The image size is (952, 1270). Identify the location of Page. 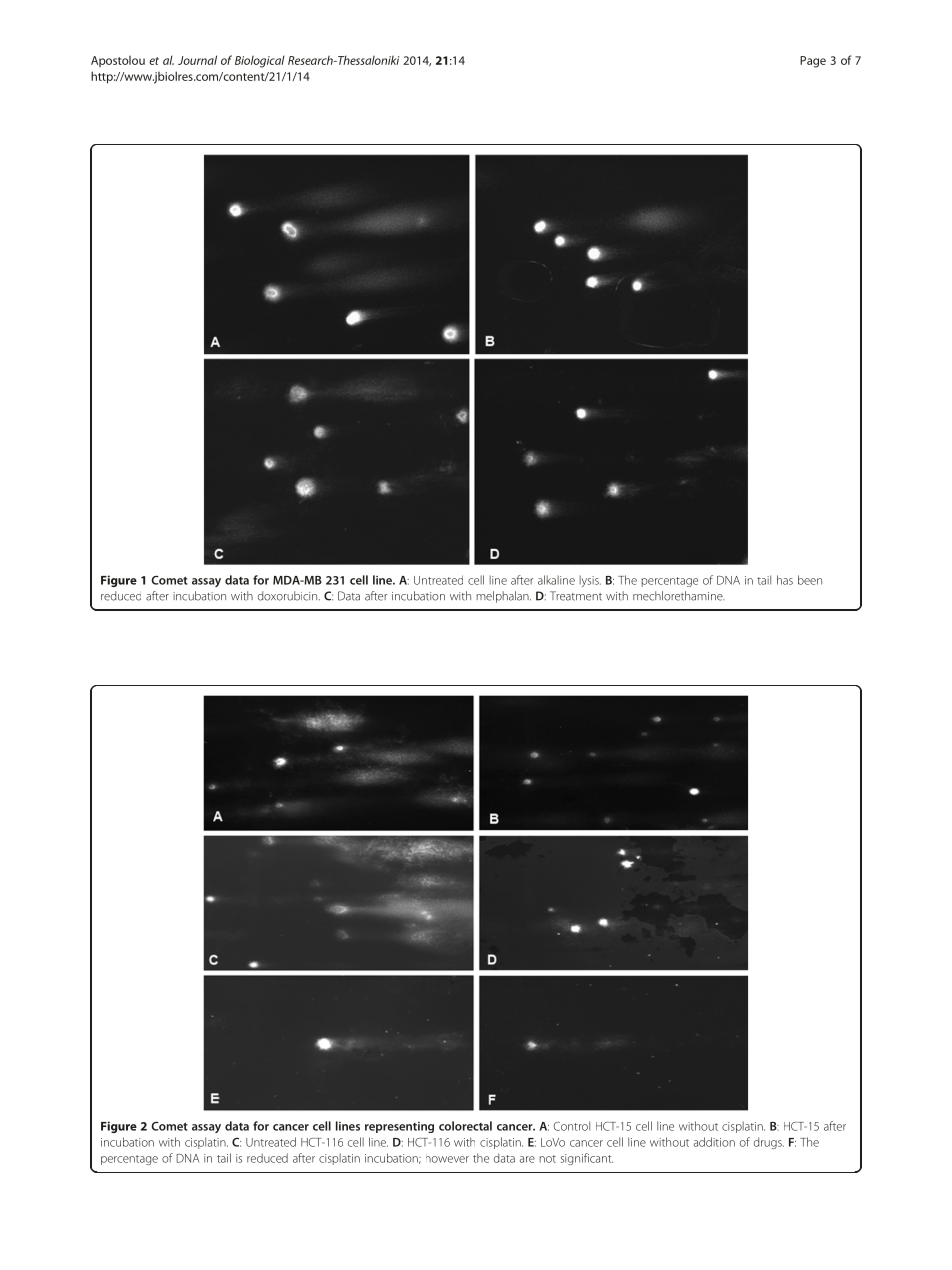
(813, 62).
